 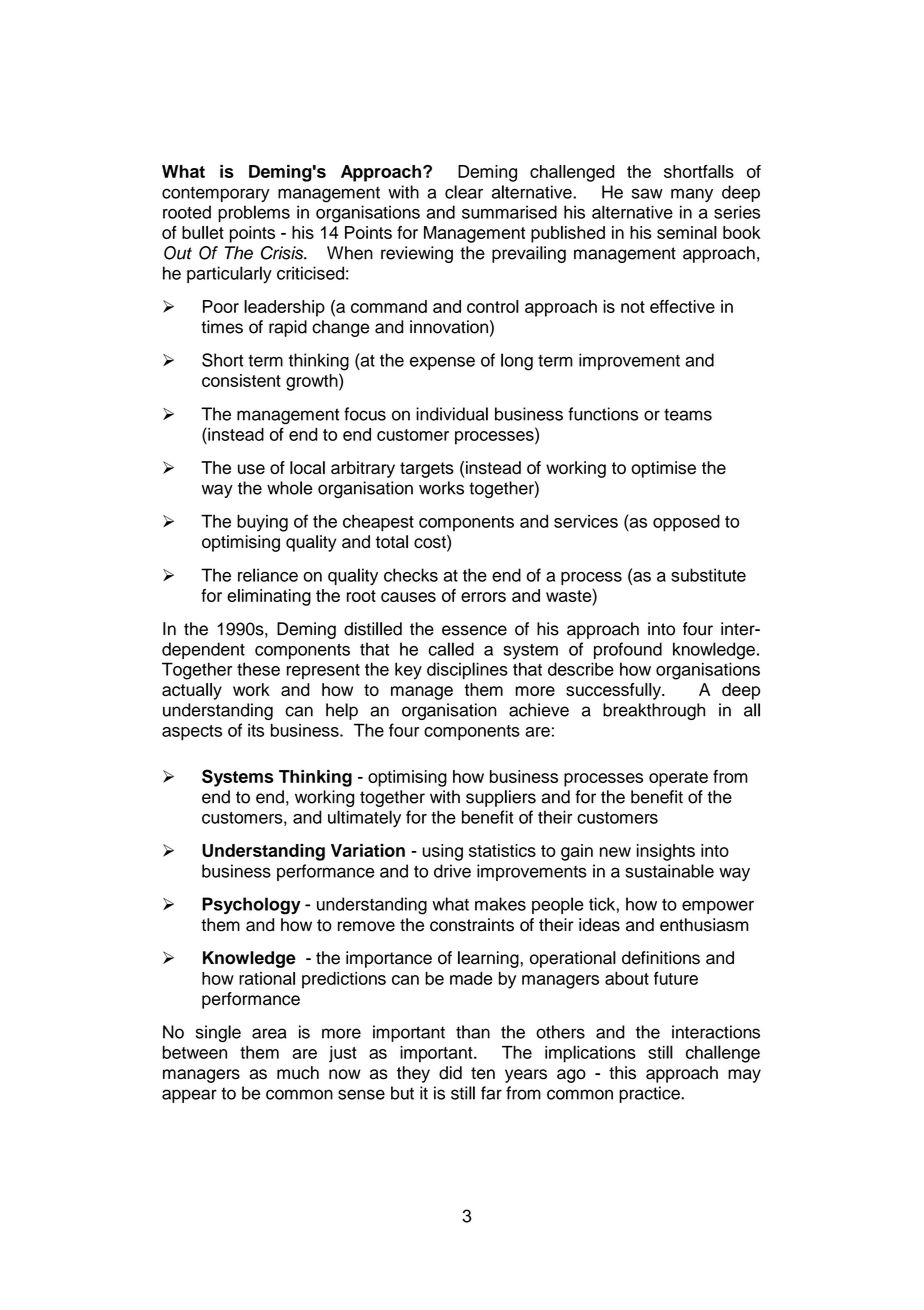 I want to click on breakthrough, so click(x=654, y=711).
